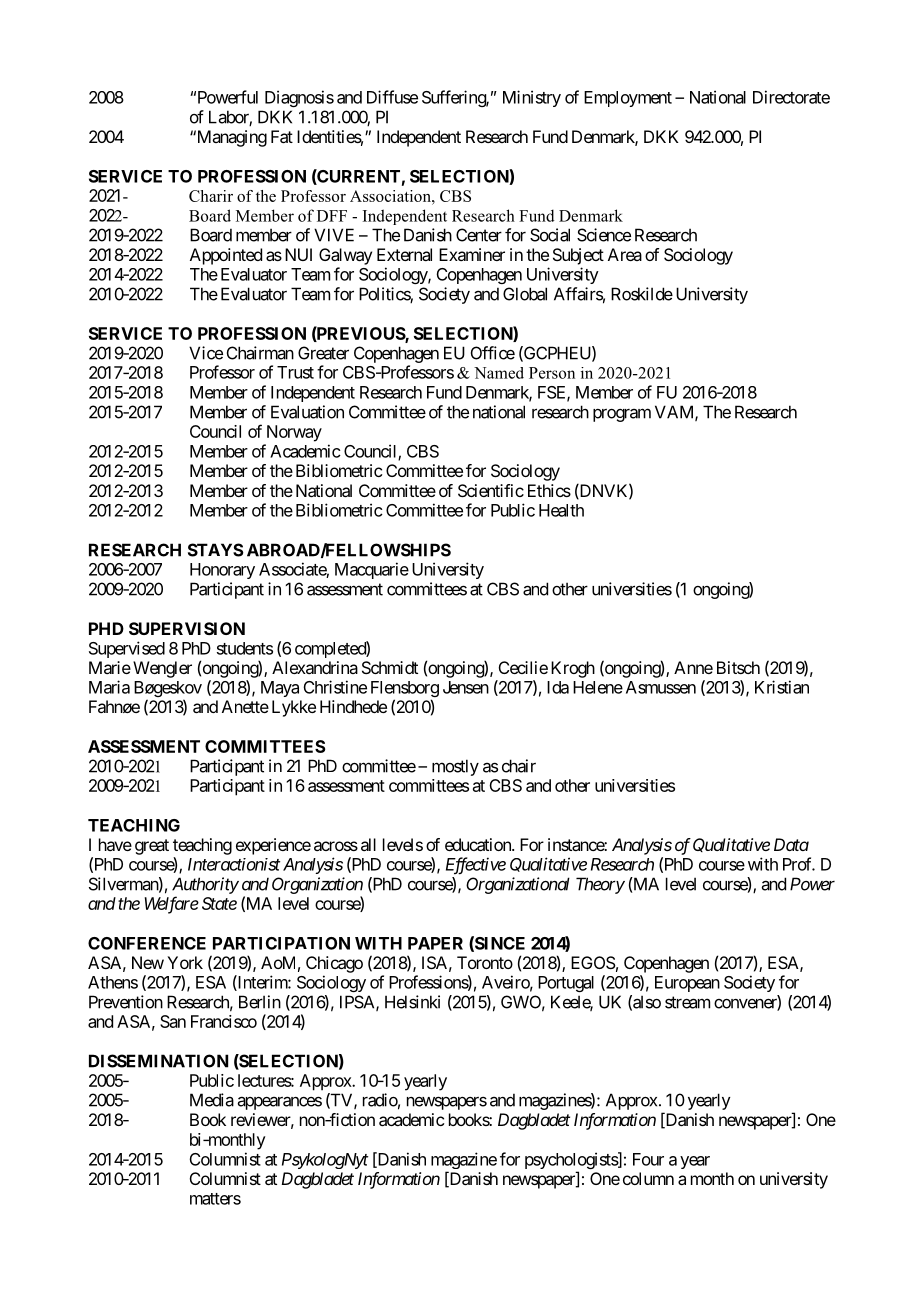  Describe the element at coordinates (158, 1061) in the page. I see `DISSEMINATION` at that location.
